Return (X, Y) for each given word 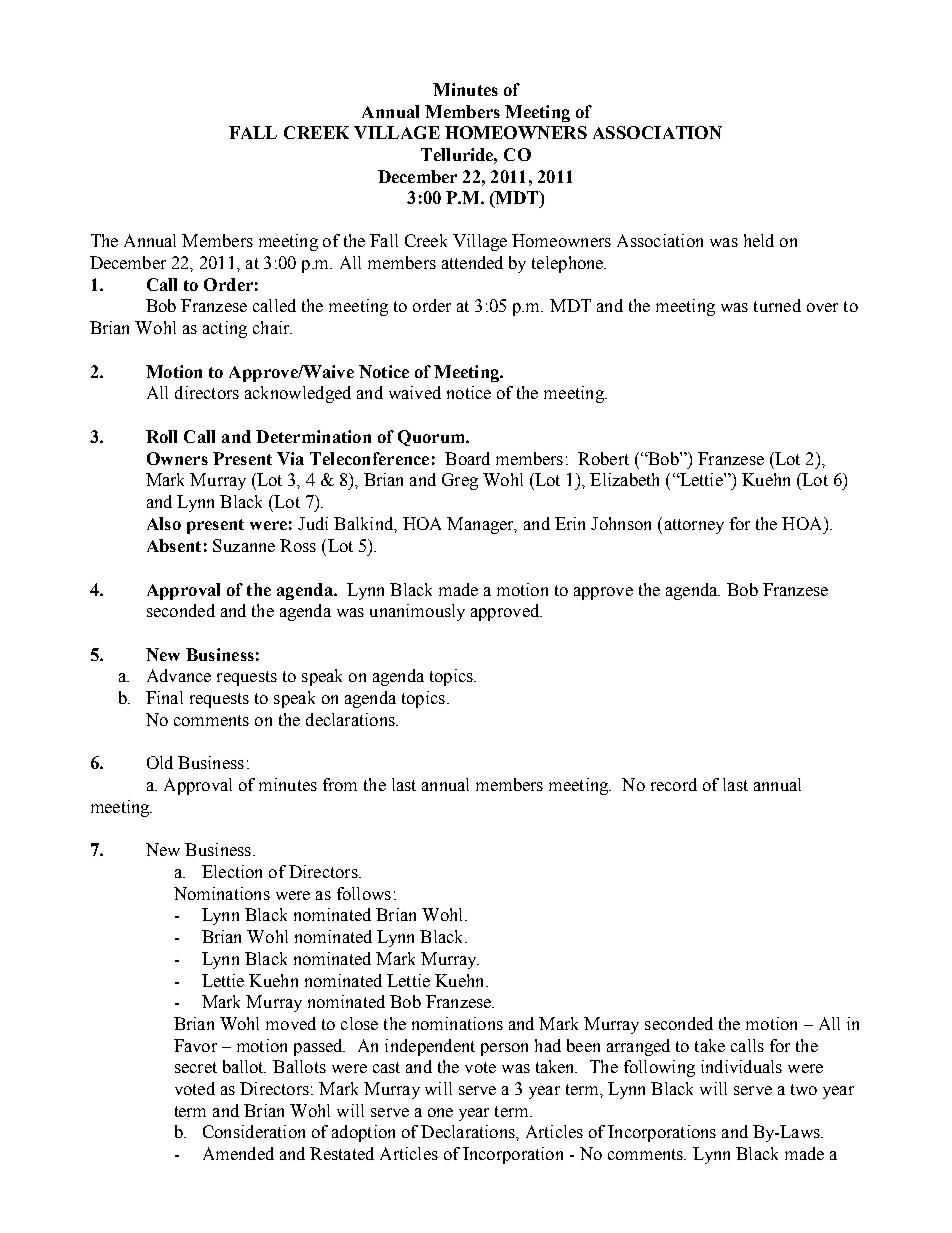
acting (225, 329)
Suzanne (244, 545)
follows (364, 893)
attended (472, 262)
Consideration (254, 1131)
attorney (694, 526)
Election (232, 871)
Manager (481, 525)
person (504, 1049)
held (759, 240)
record (674, 784)
